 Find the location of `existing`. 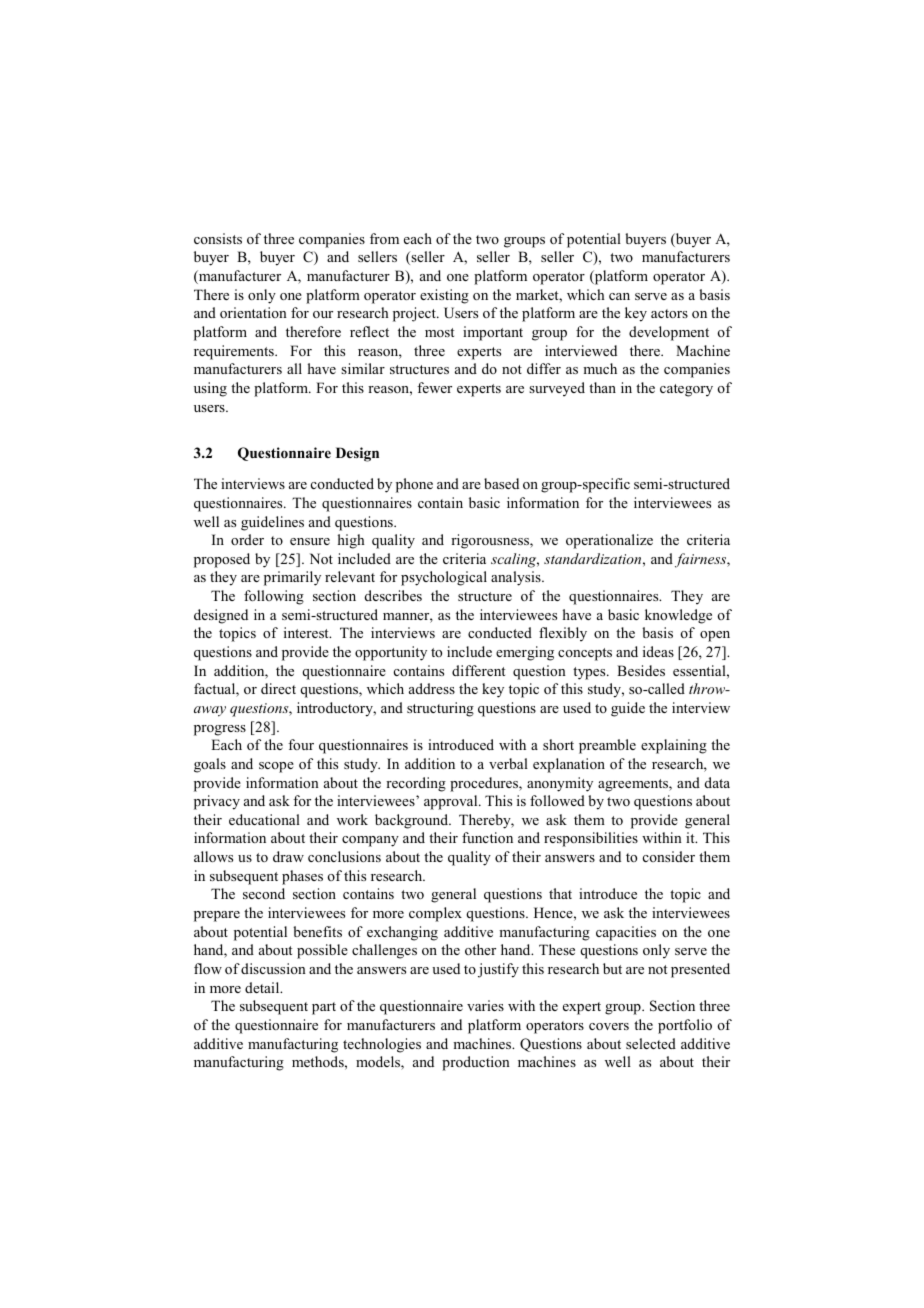

existing is located at coordinates (444, 296).
